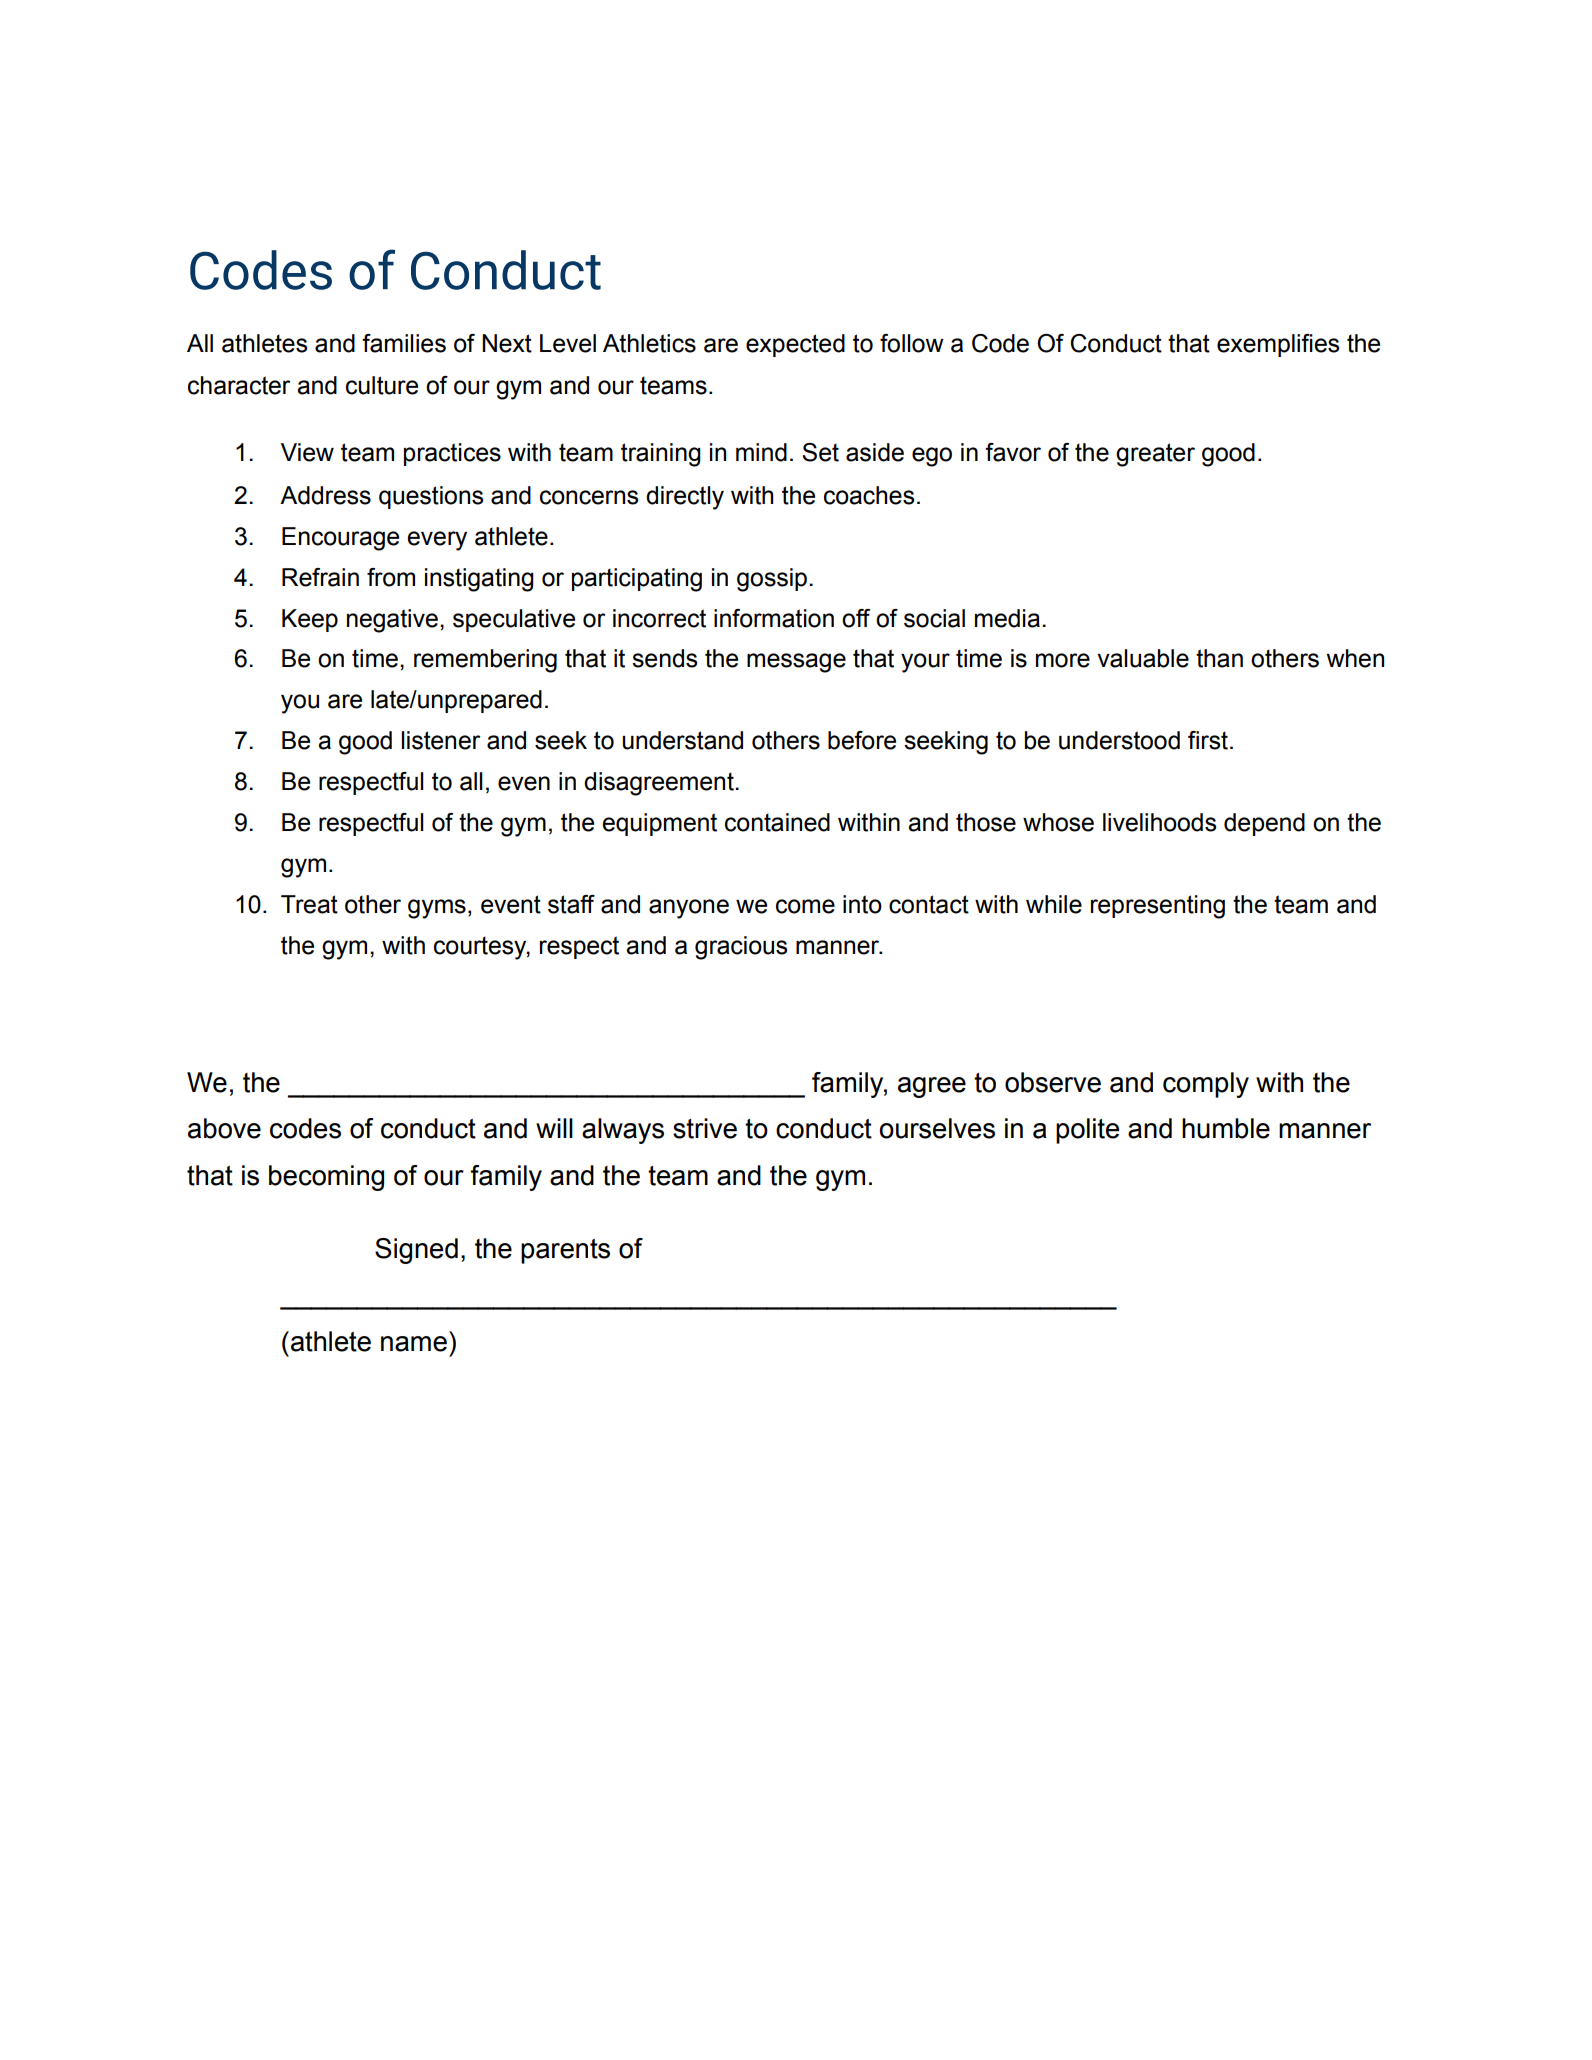 This image has width=1592, height=2060. I want to click on exemplifies, so click(1278, 345).
